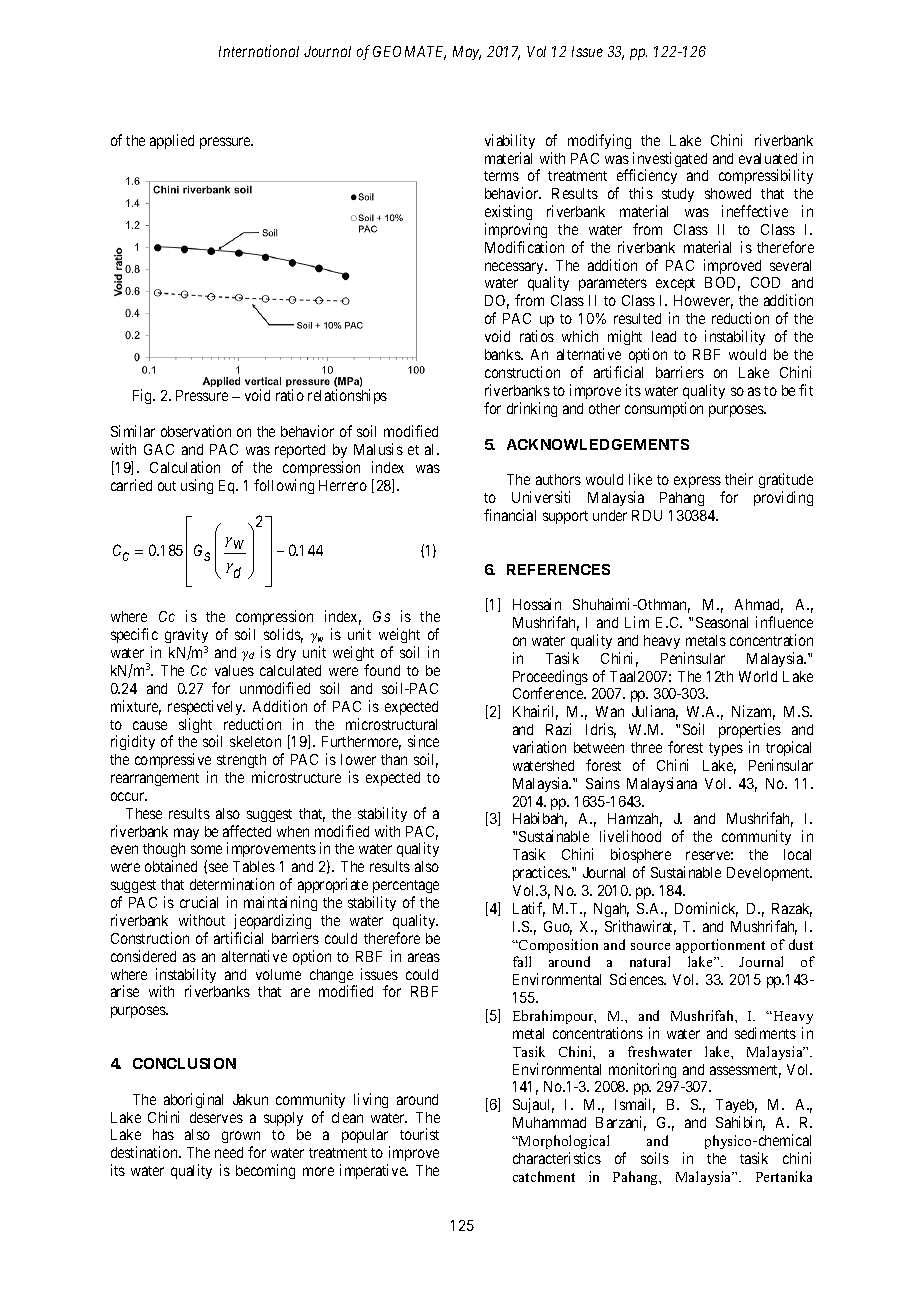 This page has width=924, height=1308. What do you see at coordinates (558, 569) in the page?
I see `REFERENCES` at bounding box center [558, 569].
